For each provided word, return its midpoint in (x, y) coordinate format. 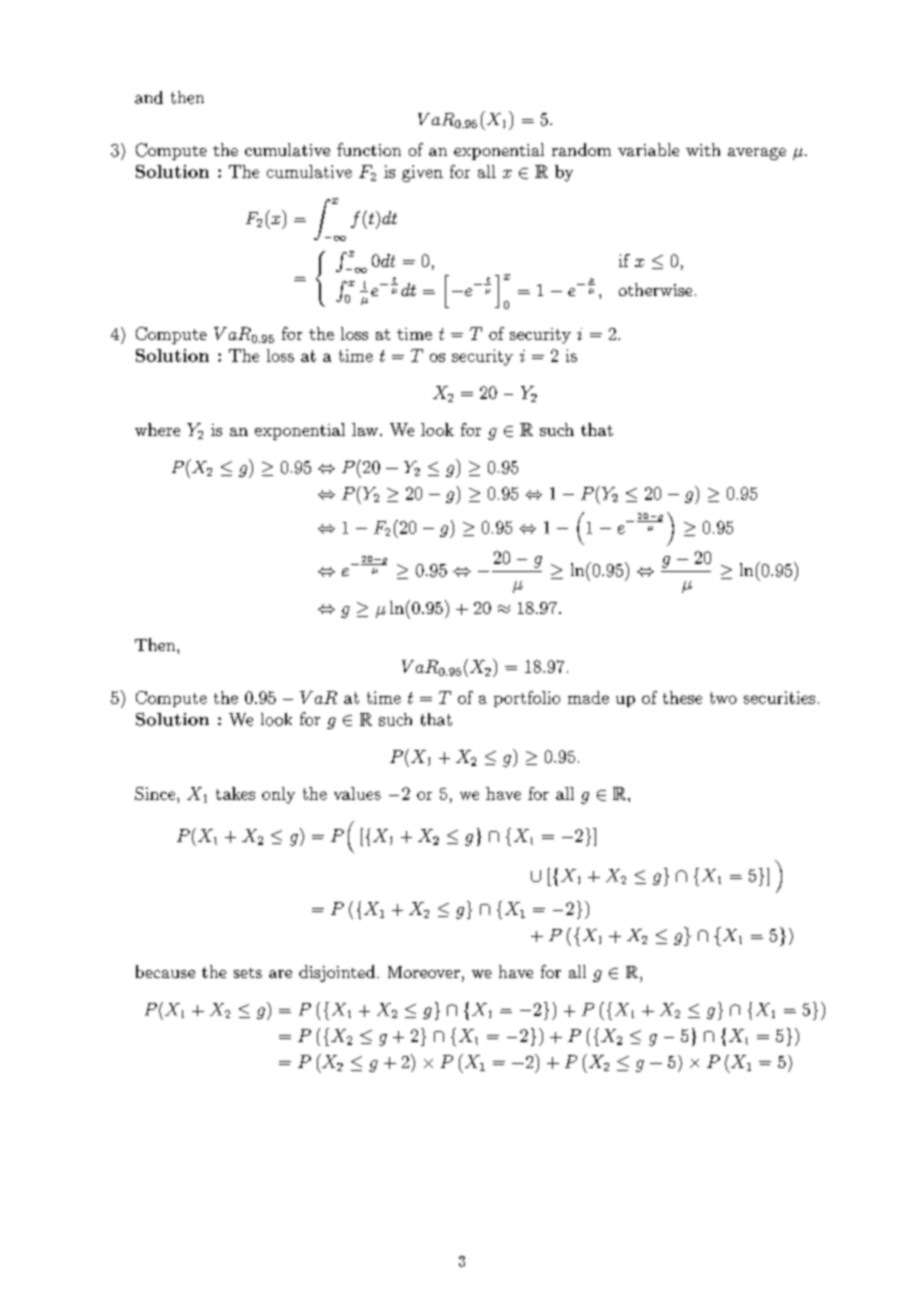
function (369, 149)
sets (248, 973)
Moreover (424, 972)
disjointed (337, 973)
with (703, 149)
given (422, 173)
